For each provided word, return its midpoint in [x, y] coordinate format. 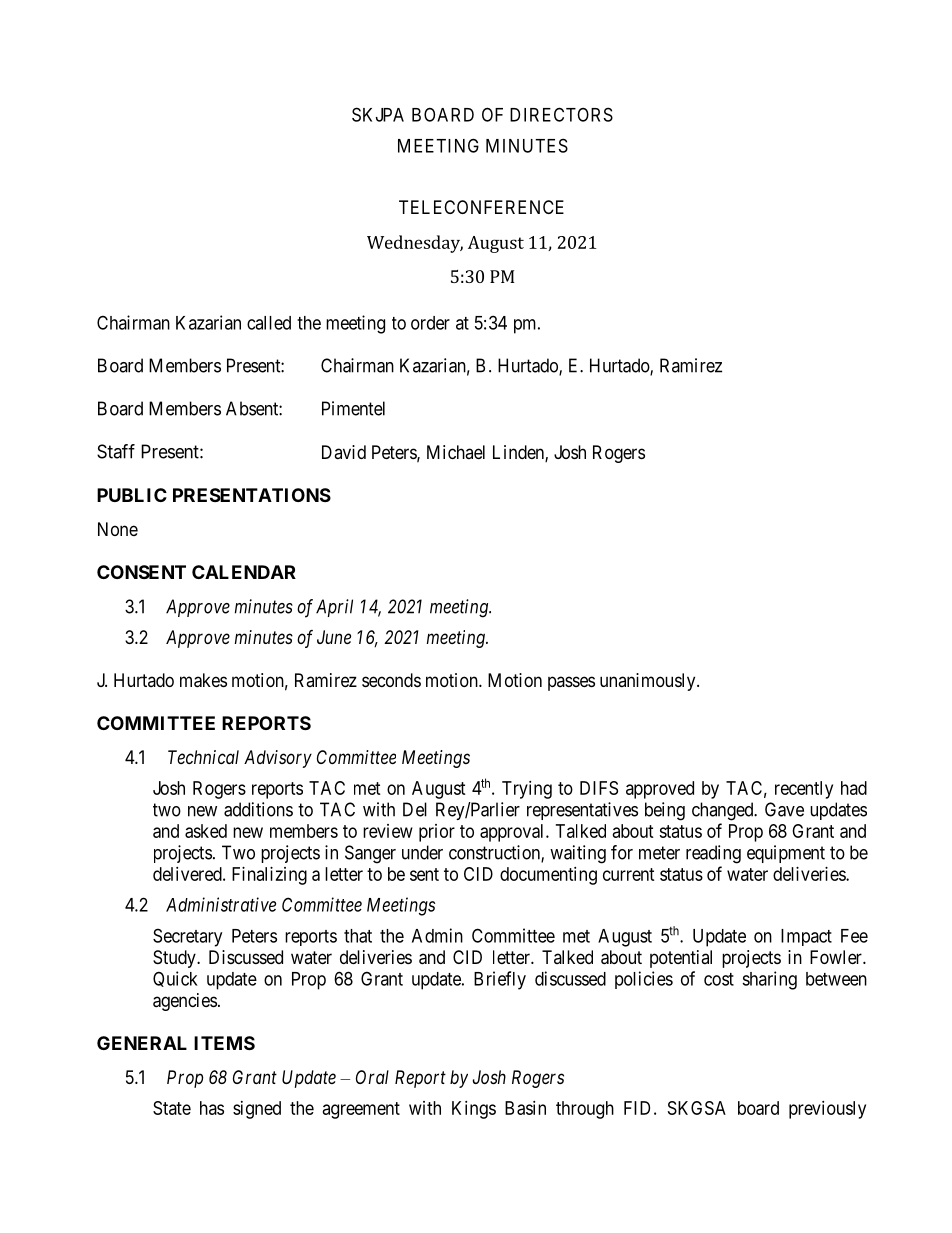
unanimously [649, 682]
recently [804, 790]
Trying [527, 790]
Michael [456, 452]
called [269, 323]
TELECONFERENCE [481, 207]
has [212, 1108]
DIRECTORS [561, 114]
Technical [203, 757]
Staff [116, 451]
